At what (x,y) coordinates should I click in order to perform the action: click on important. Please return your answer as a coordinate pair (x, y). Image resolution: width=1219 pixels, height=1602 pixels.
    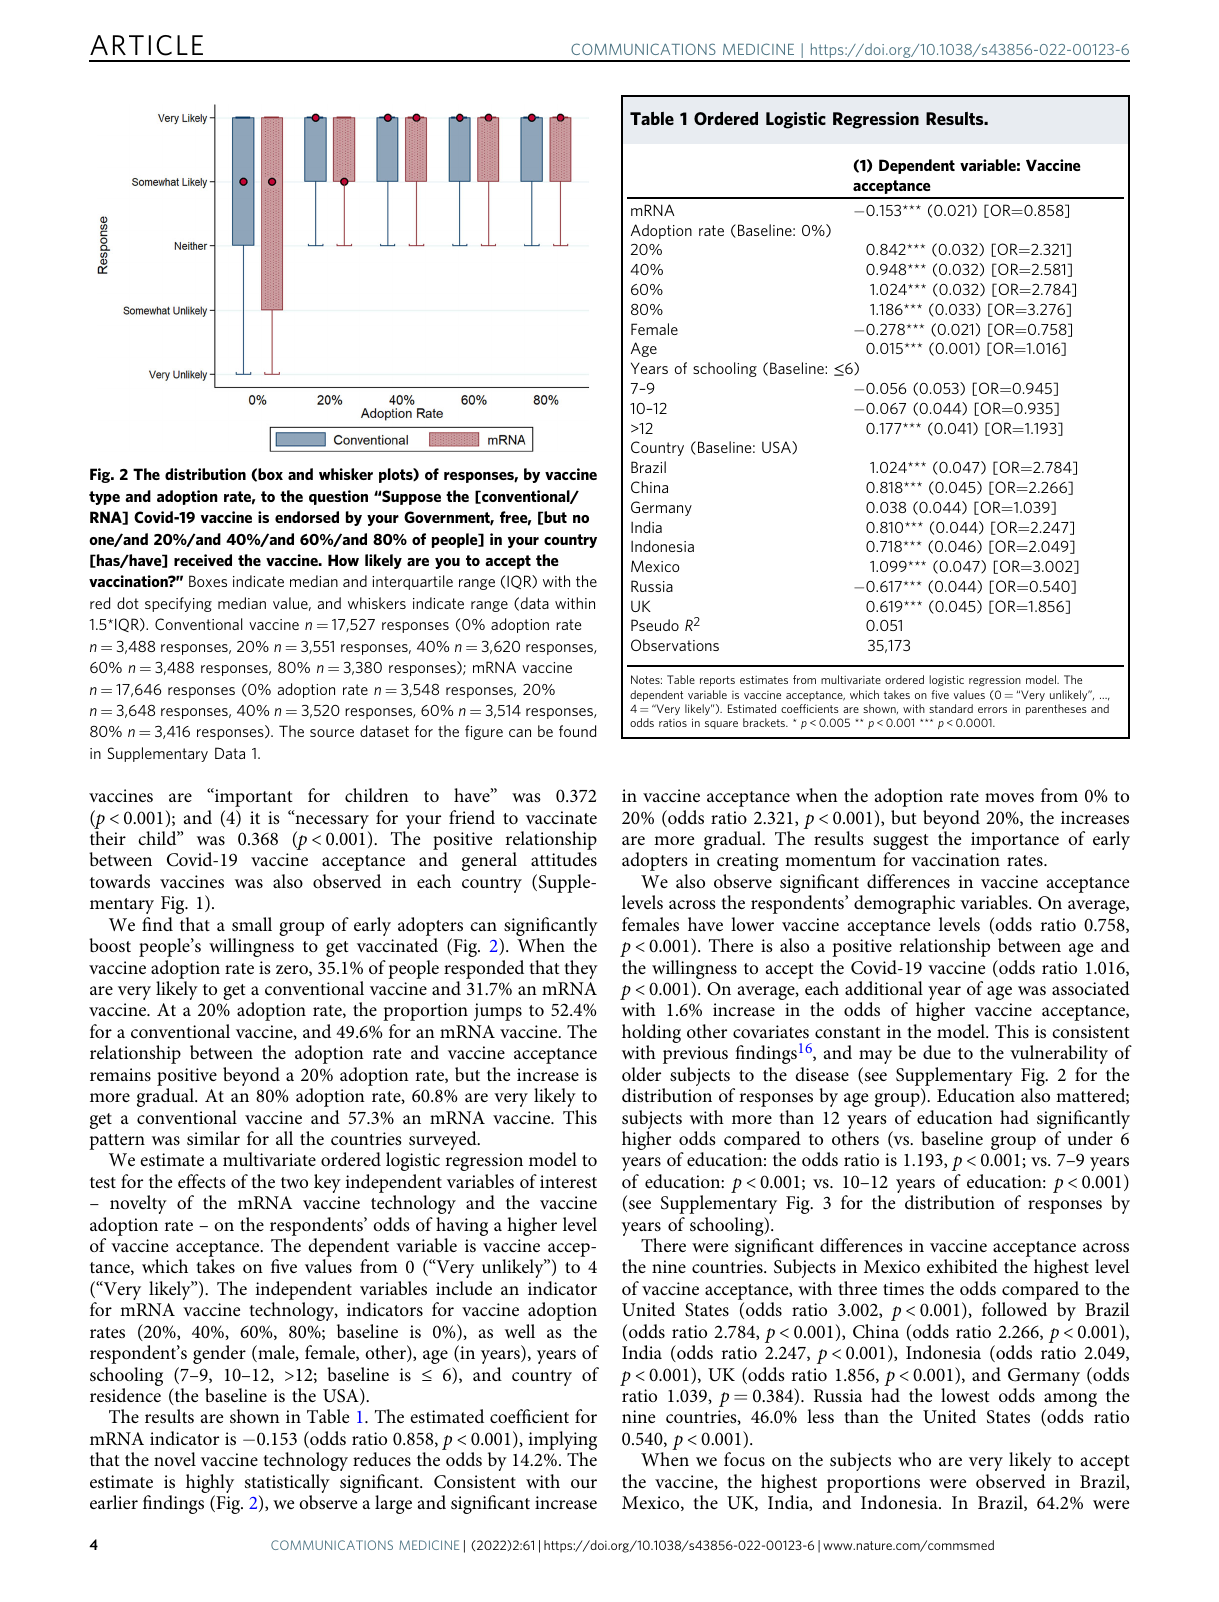
    Looking at the image, I should click on (253, 797).
